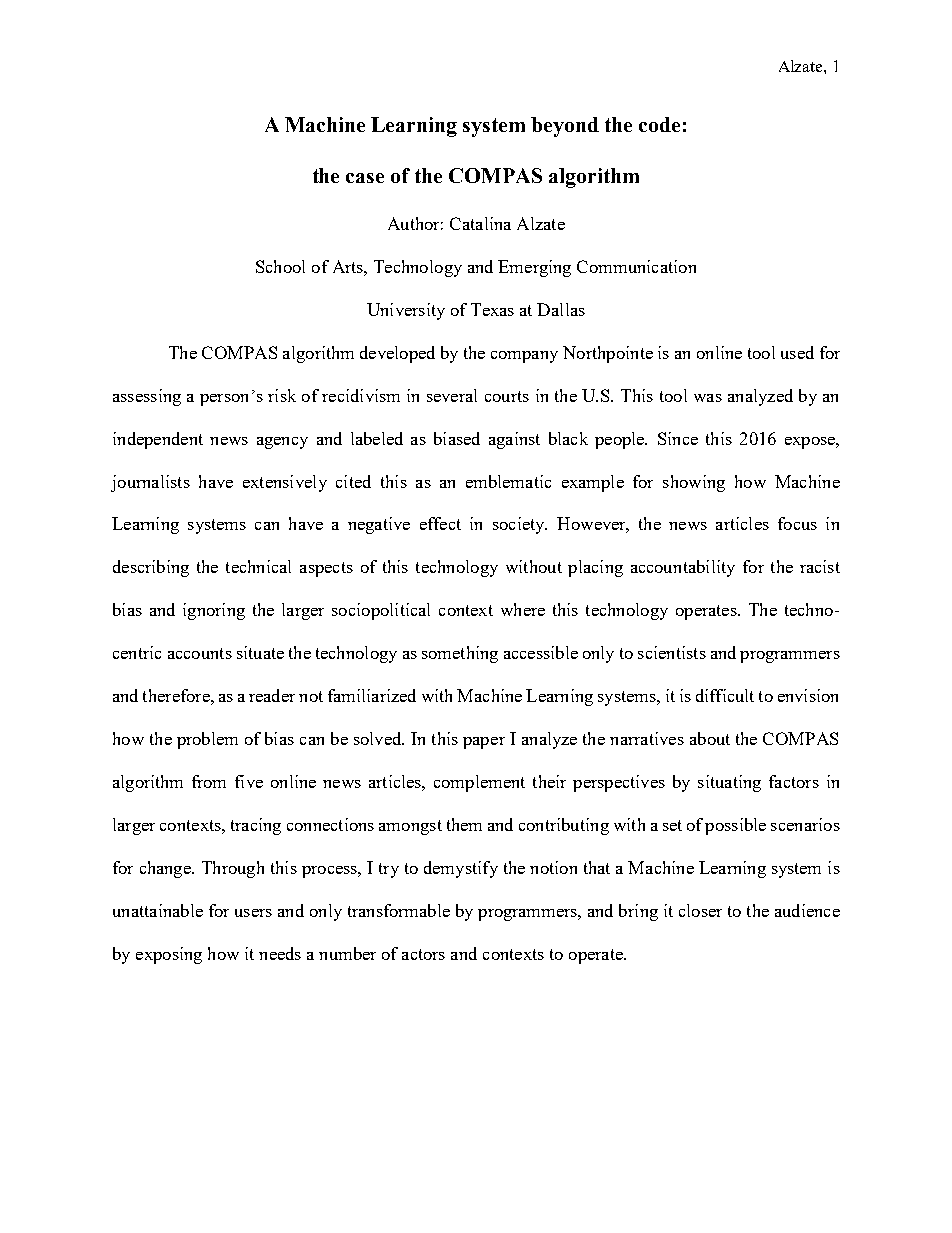 This document has height=1233, width=952. What do you see at coordinates (253, 913) in the document?
I see `users` at bounding box center [253, 913].
